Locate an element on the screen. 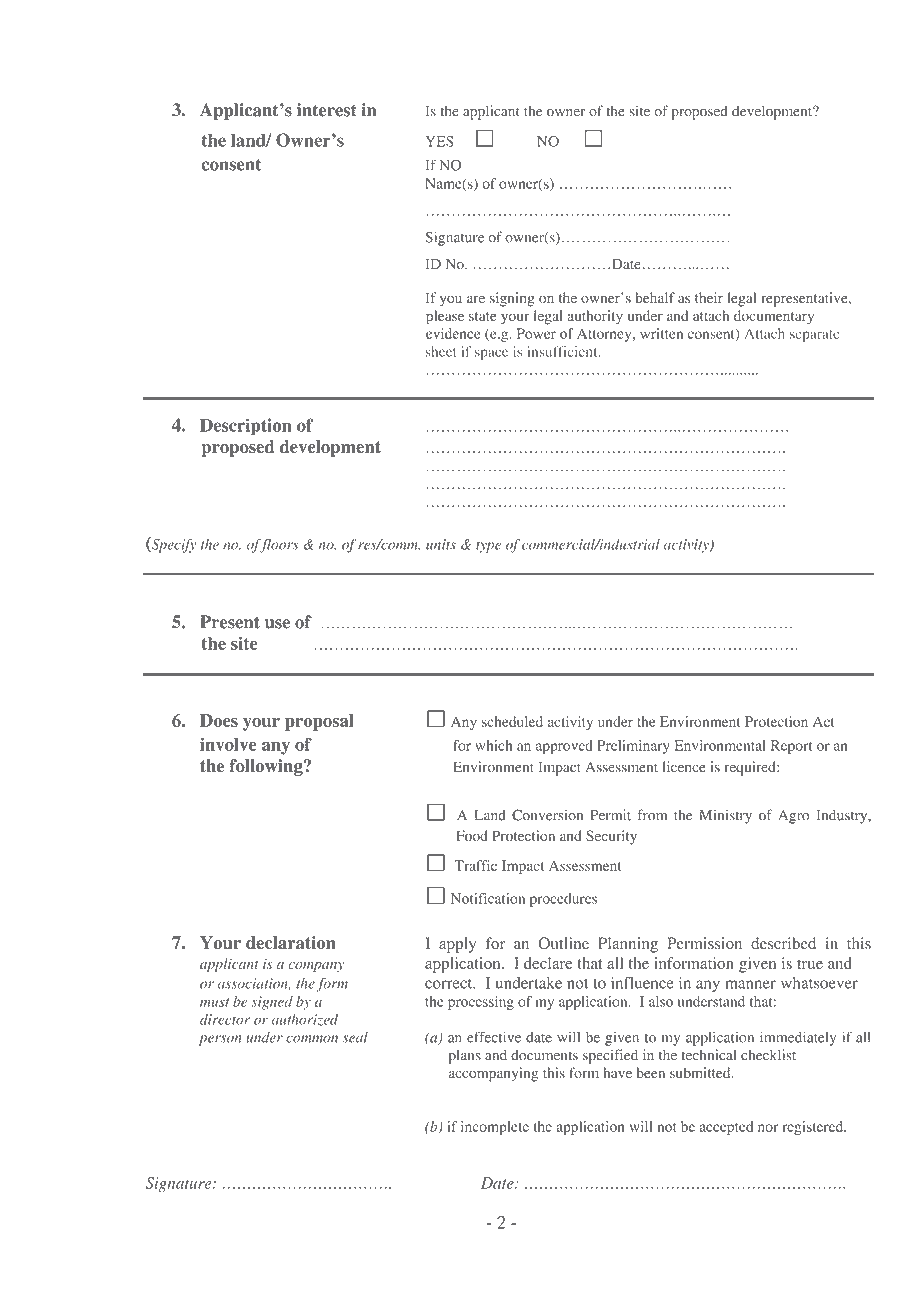  Traffic is located at coordinates (475, 865).
